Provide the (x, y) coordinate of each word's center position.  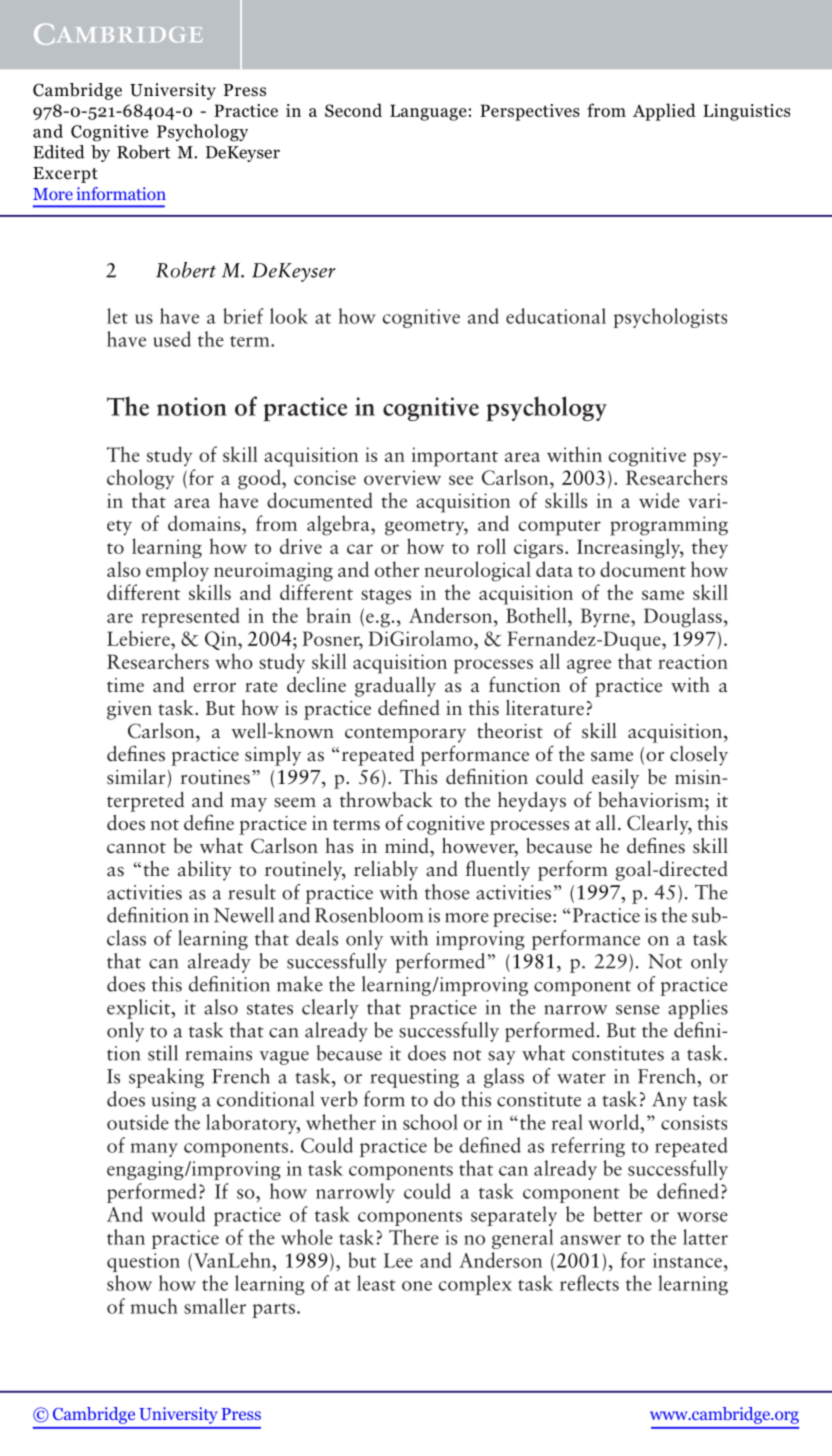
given (129, 710)
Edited (59, 152)
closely (699, 756)
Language (428, 112)
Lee (398, 1260)
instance (687, 1260)
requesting (415, 1078)
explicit (139, 1009)
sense (638, 1010)
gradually (395, 687)
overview (402, 477)
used (172, 339)
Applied (664, 112)
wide (659, 500)
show (129, 1283)
